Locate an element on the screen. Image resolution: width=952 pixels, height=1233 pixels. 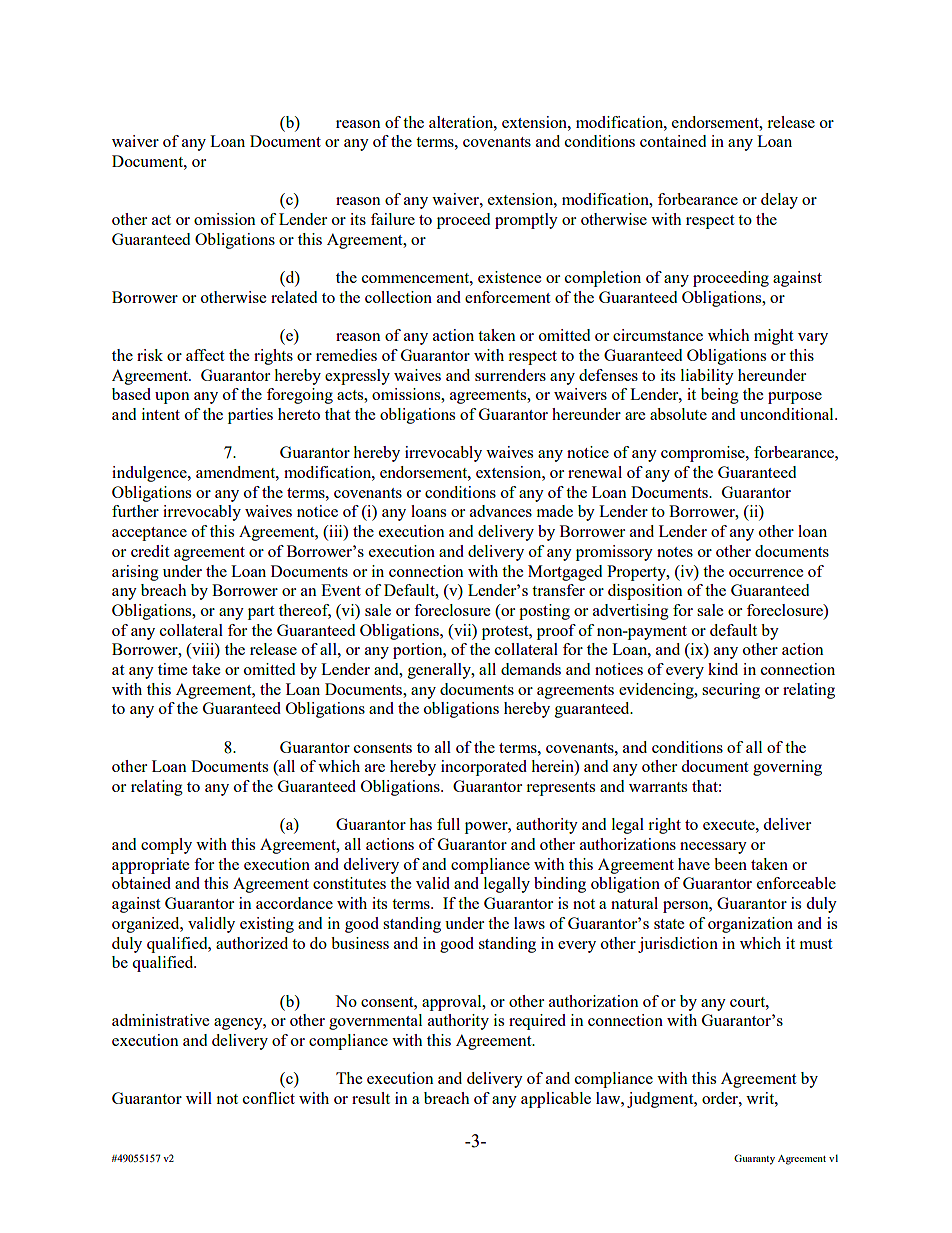
necessary is located at coordinates (713, 848).
